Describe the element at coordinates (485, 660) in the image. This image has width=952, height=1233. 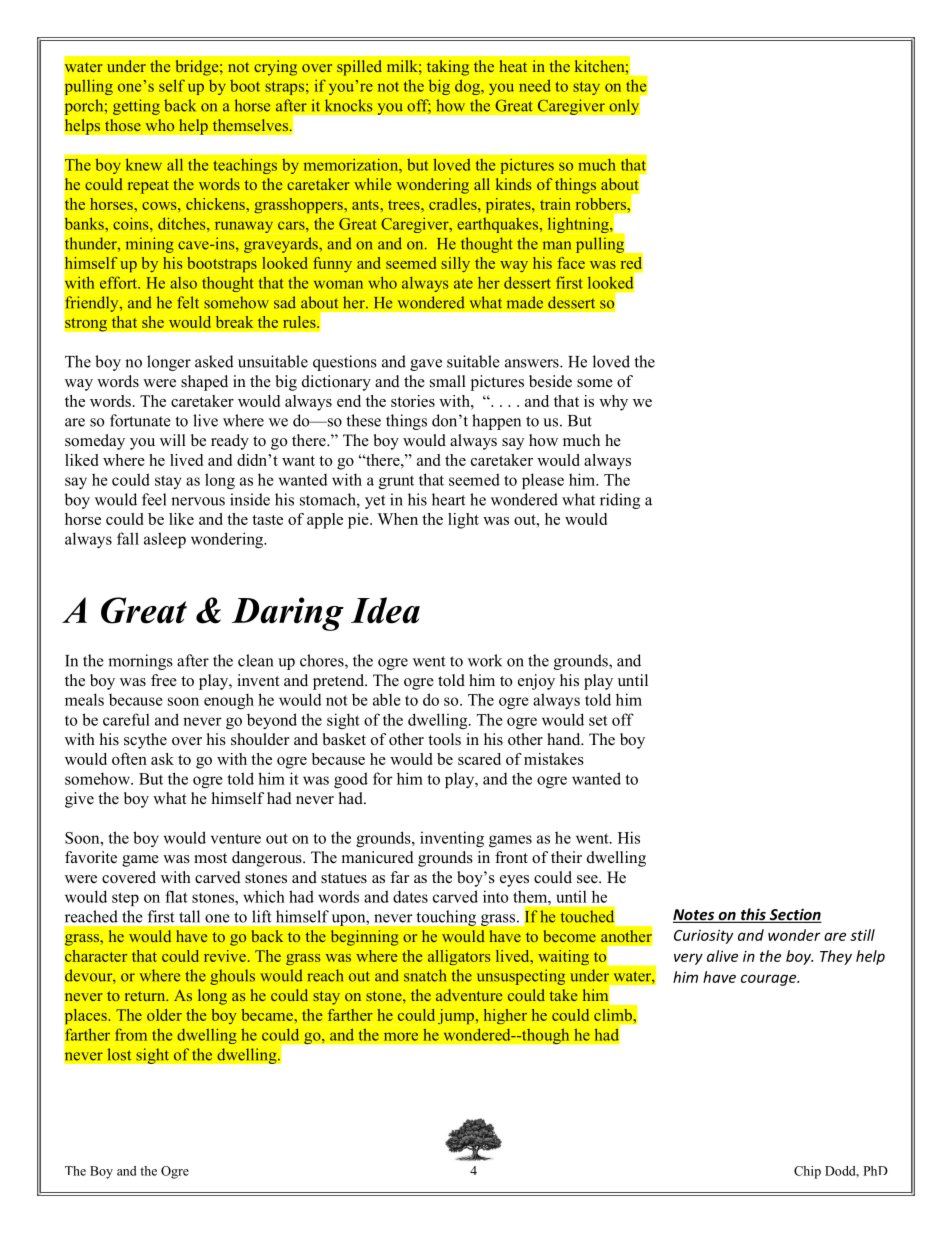
I see `work` at that location.
